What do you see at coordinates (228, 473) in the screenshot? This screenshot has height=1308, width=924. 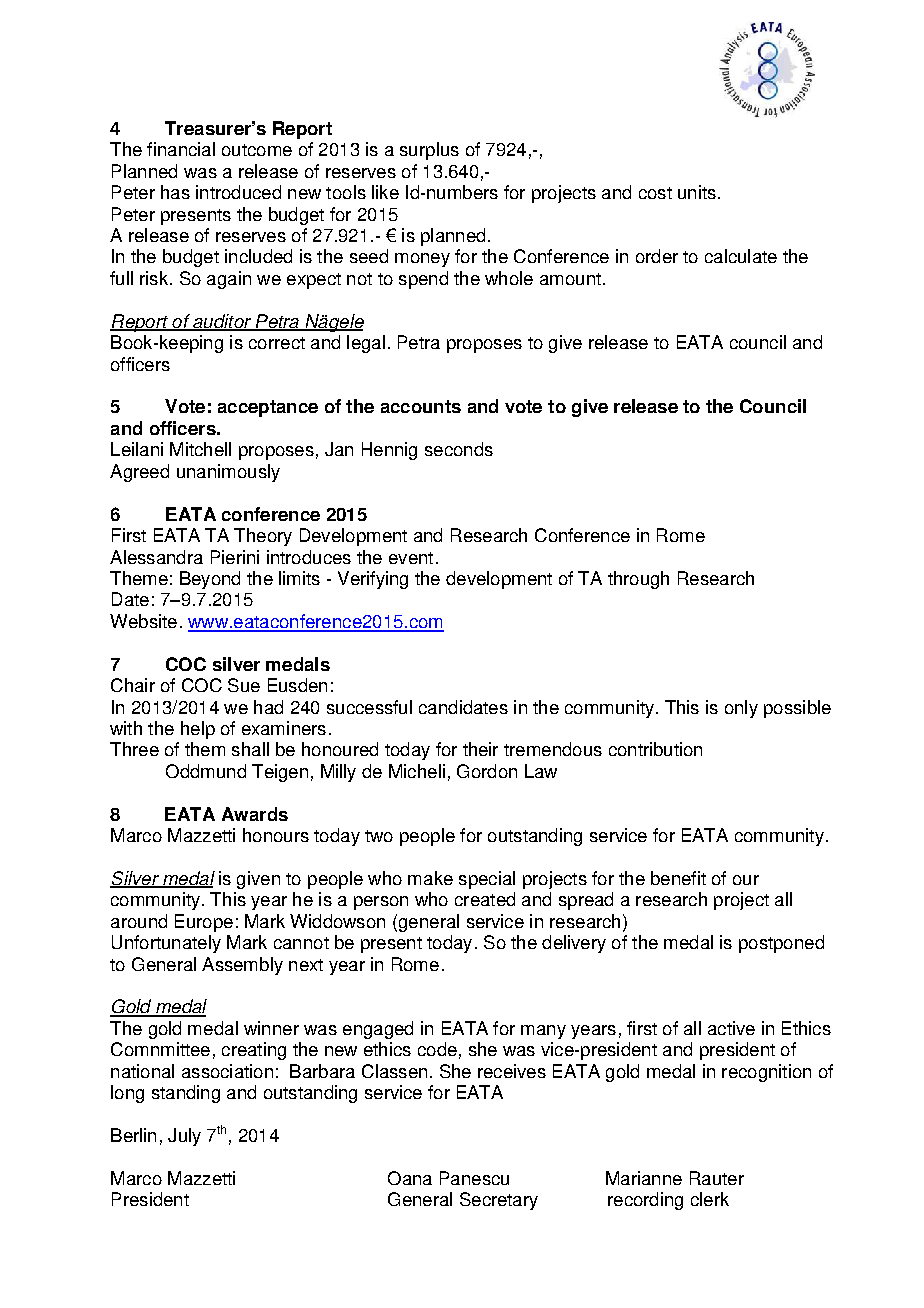 I see `unanimously` at bounding box center [228, 473].
